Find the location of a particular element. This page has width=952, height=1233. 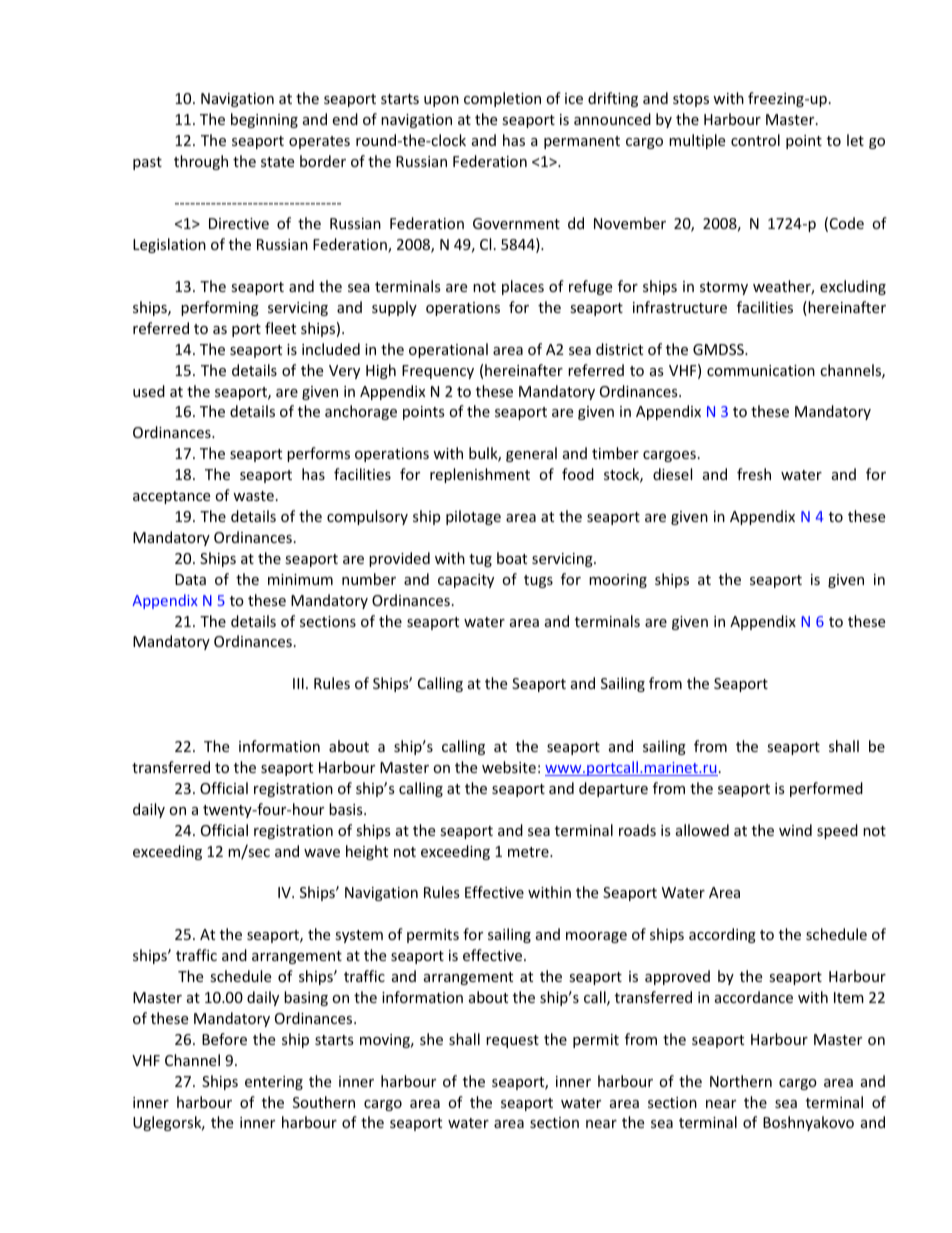

entering is located at coordinates (274, 1083).
